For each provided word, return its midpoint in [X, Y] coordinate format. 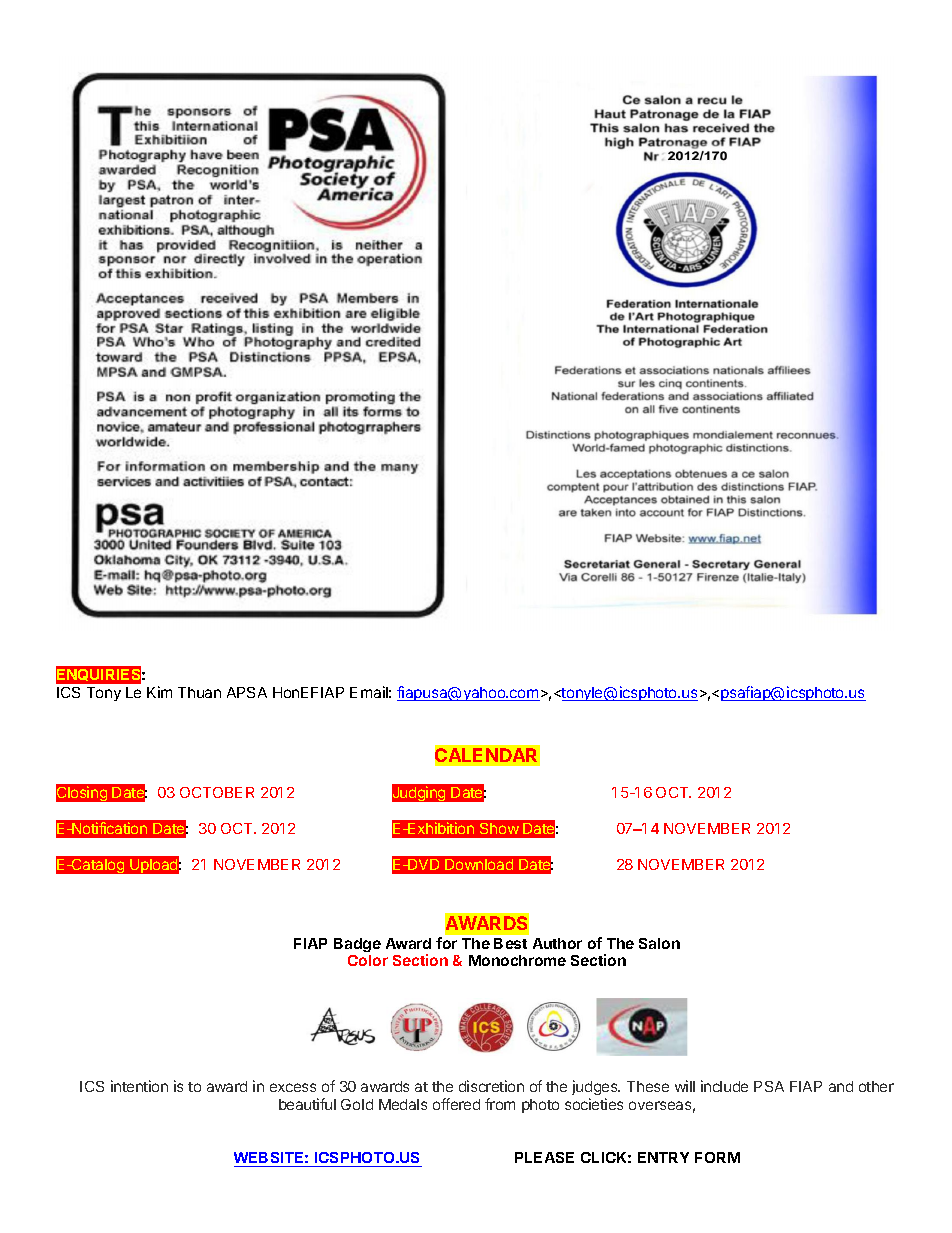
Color [368, 960]
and [841, 1086]
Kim [159, 692]
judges [596, 1087]
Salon [659, 943]
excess [293, 1087]
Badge [357, 945]
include [724, 1086]
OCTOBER [217, 792]
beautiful [307, 1104]
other [876, 1086]
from [500, 1104]
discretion [491, 1086]
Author [557, 943]
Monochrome [517, 960]
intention [139, 1086]
